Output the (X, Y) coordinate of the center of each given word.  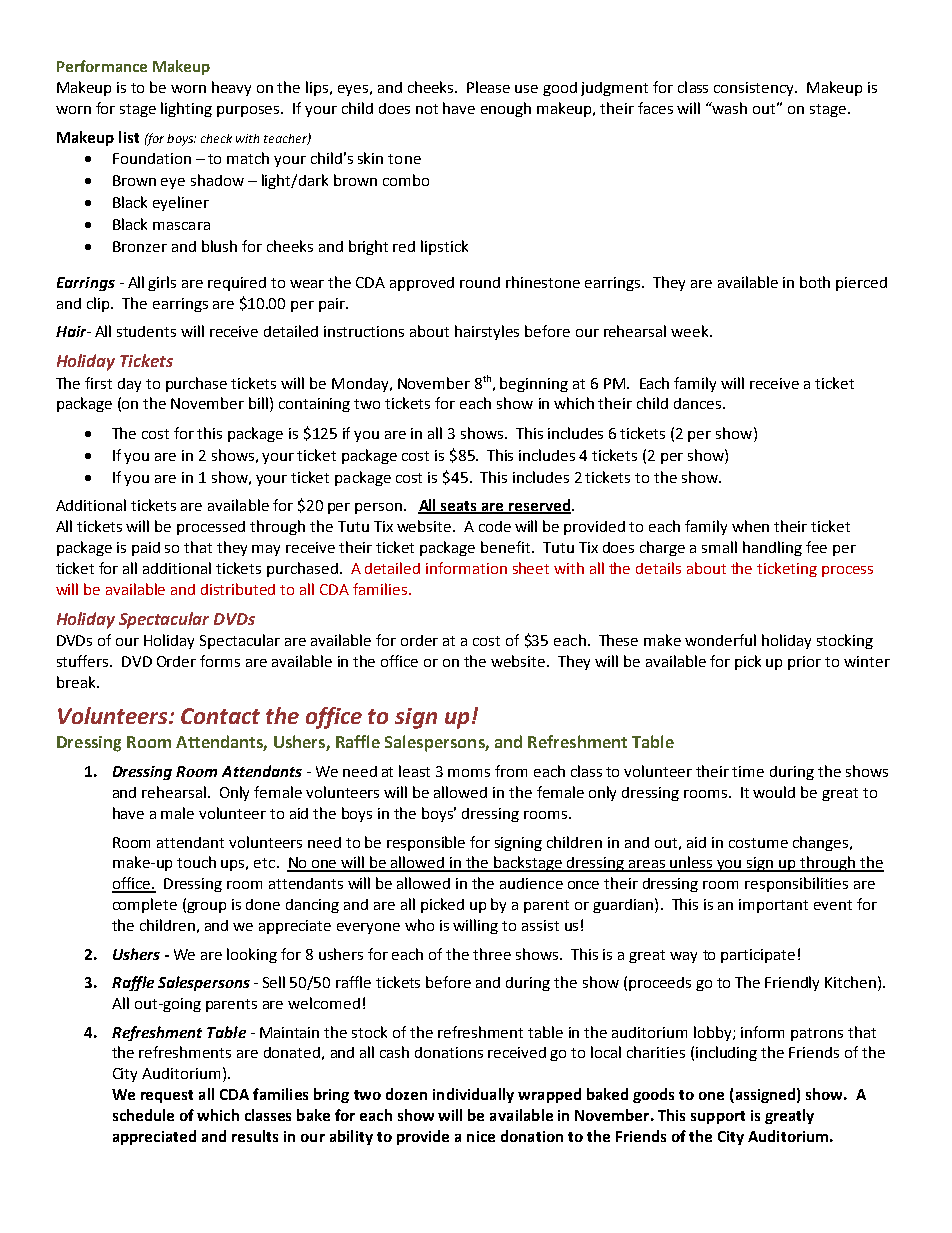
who (419, 925)
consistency (755, 89)
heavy (231, 88)
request (167, 1096)
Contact (220, 716)
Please (488, 87)
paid (146, 549)
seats (459, 507)
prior (804, 663)
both (815, 282)
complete (145, 905)
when (750, 526)
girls (162, 283)
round (480, 282)
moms (469, 773)
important (773, 906)
